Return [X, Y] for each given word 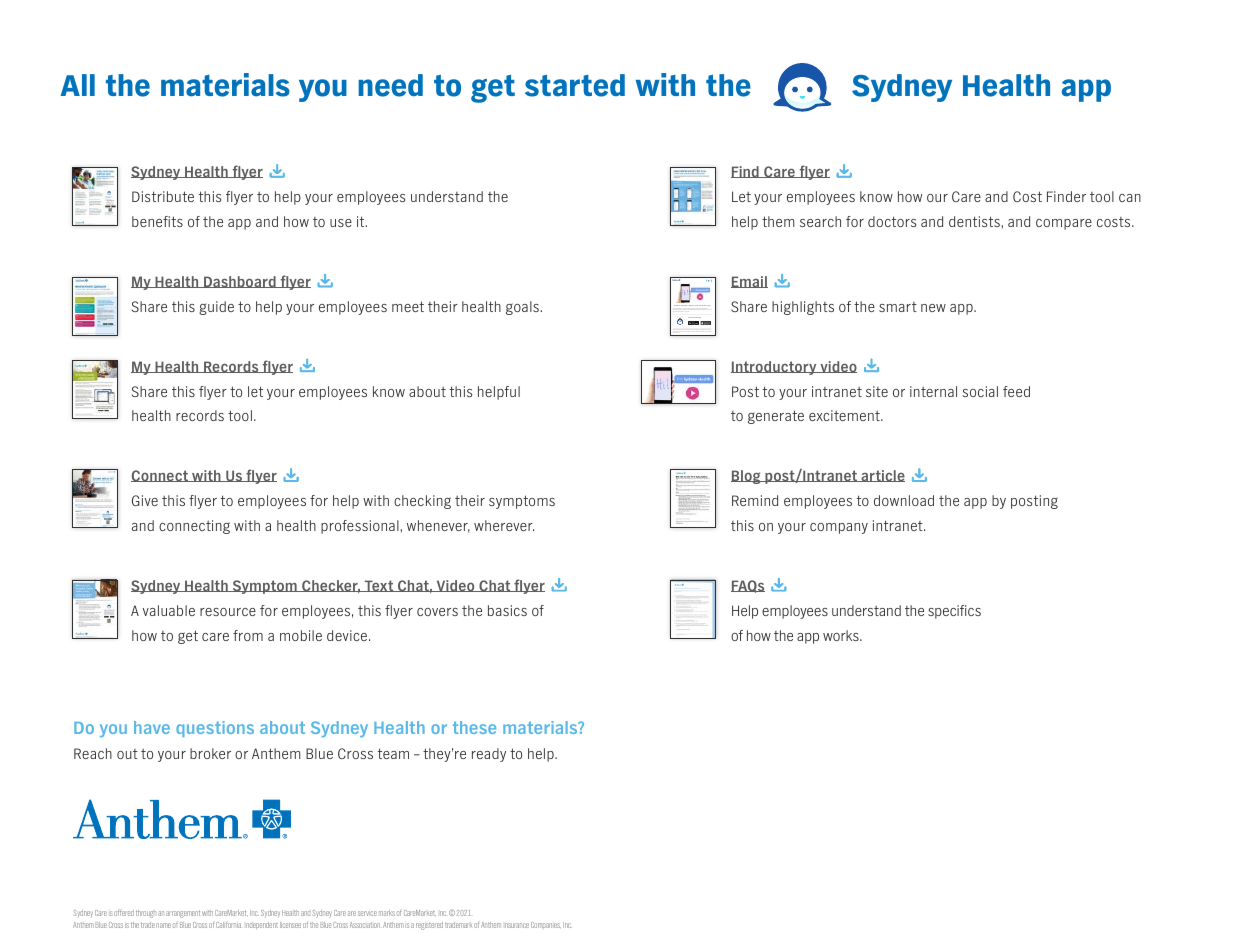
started [575, 85]
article [882, 476]
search [820, 221]
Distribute [163, 196]
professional [361, 527]
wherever [504, 525]
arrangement [183, 914]
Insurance [517, 925]
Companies [546, 925]
